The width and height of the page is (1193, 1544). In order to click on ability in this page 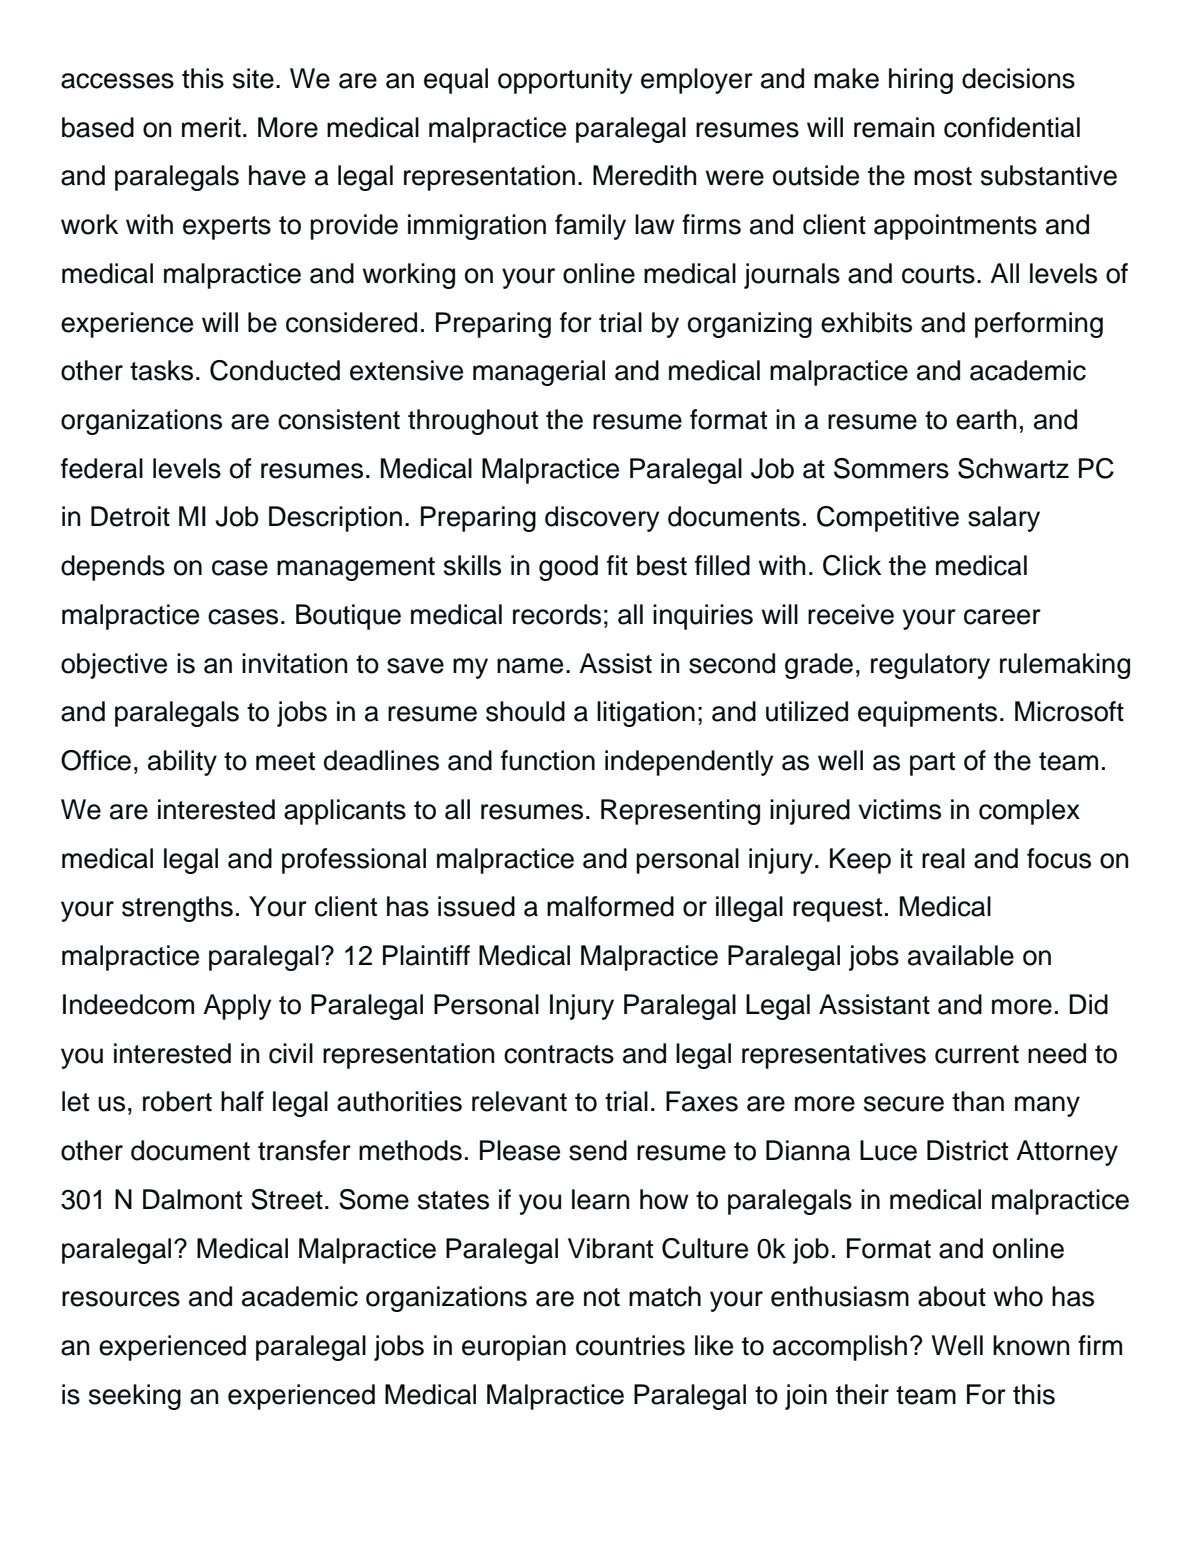, I will do `click(182, 763)`.
